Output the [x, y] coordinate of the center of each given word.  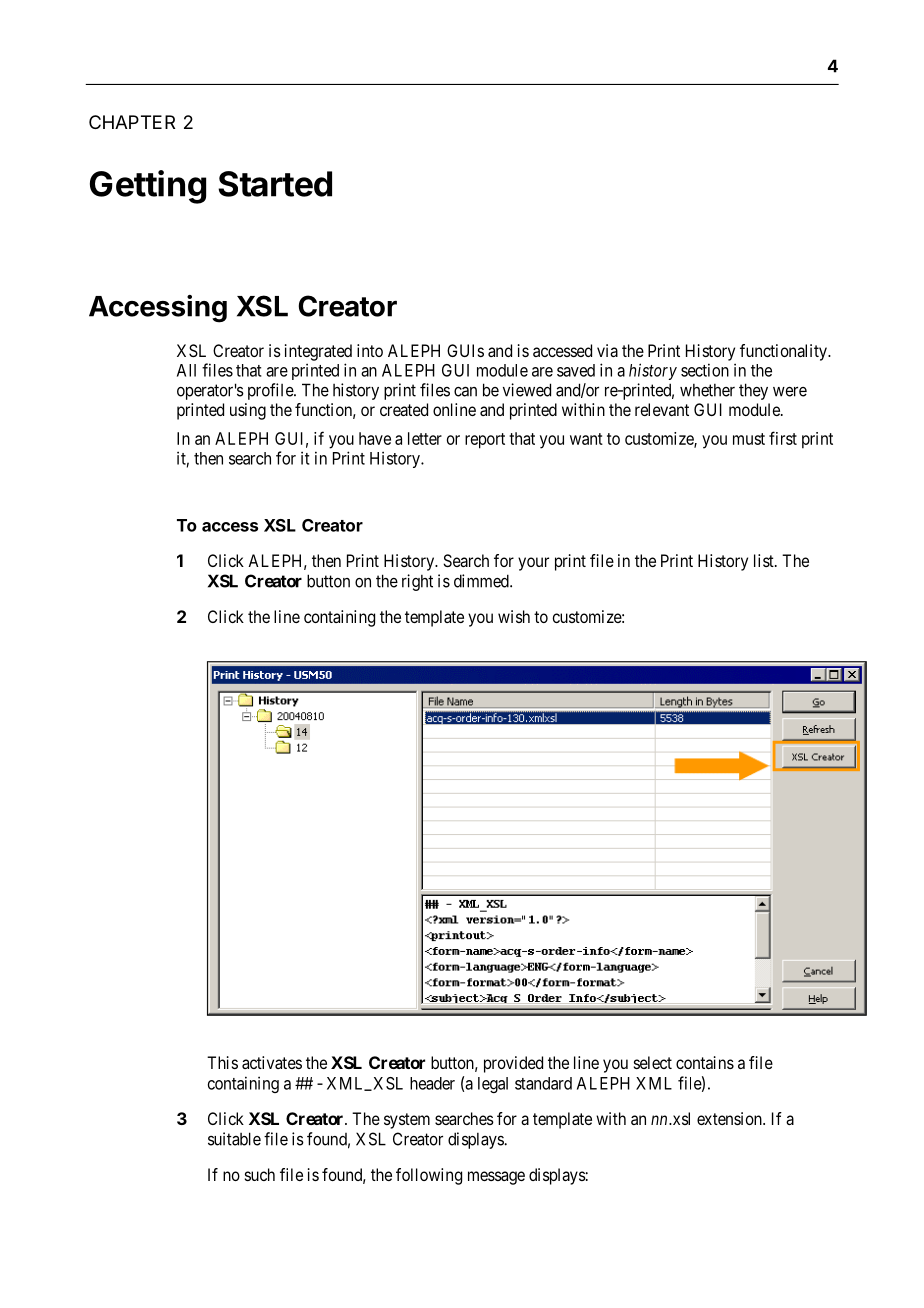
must [749, 439]
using [248, 411]
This [222, 1062]
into [370, 350]
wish [514, 616]
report [485, 441]
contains [705, 1062]
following [429, 1176]
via [607, 350]
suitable [234, 1139]
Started [275, 184]
